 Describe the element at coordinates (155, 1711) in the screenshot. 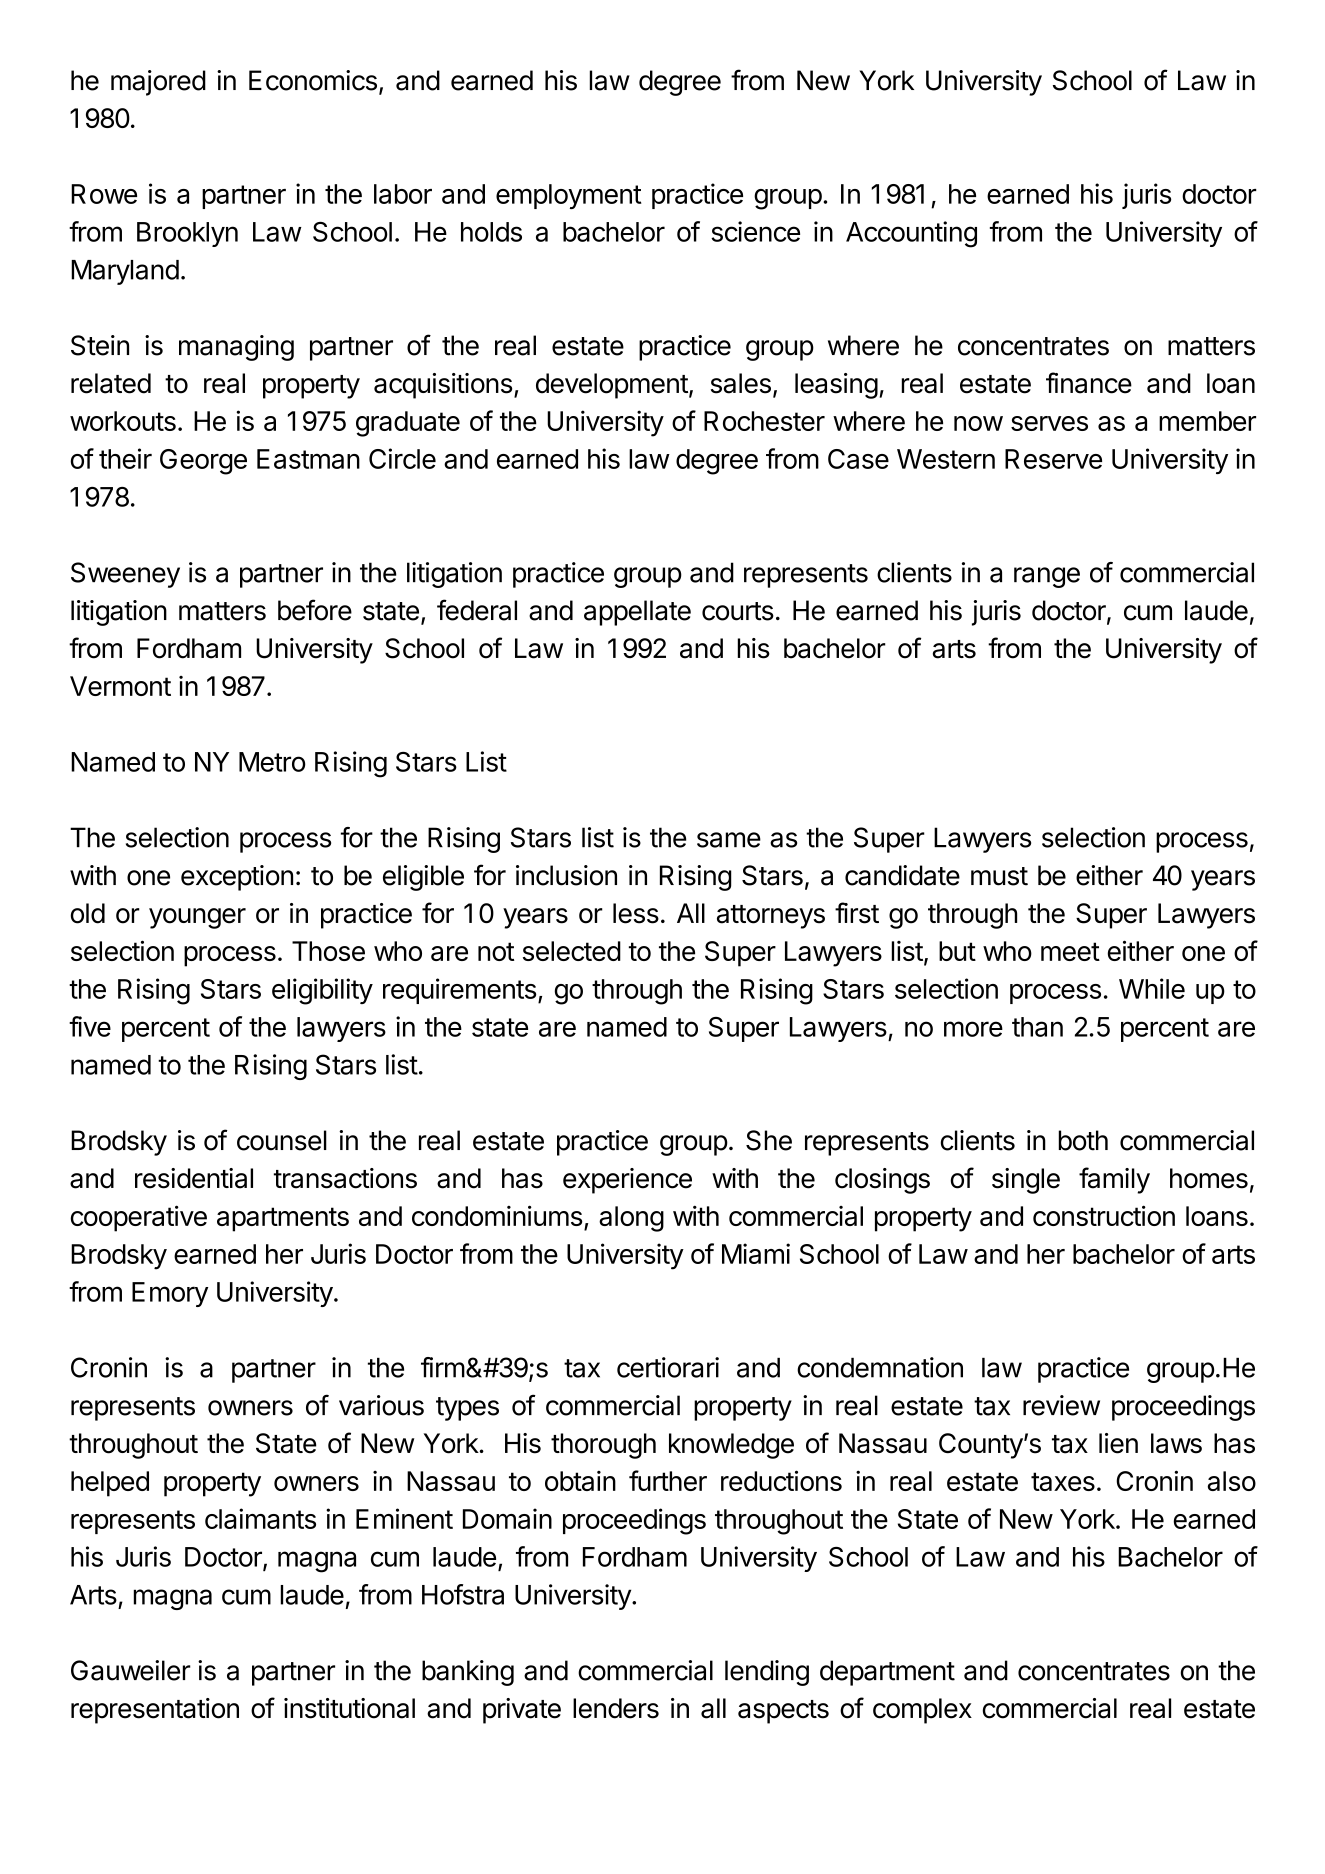

I see `representation` at that location.
